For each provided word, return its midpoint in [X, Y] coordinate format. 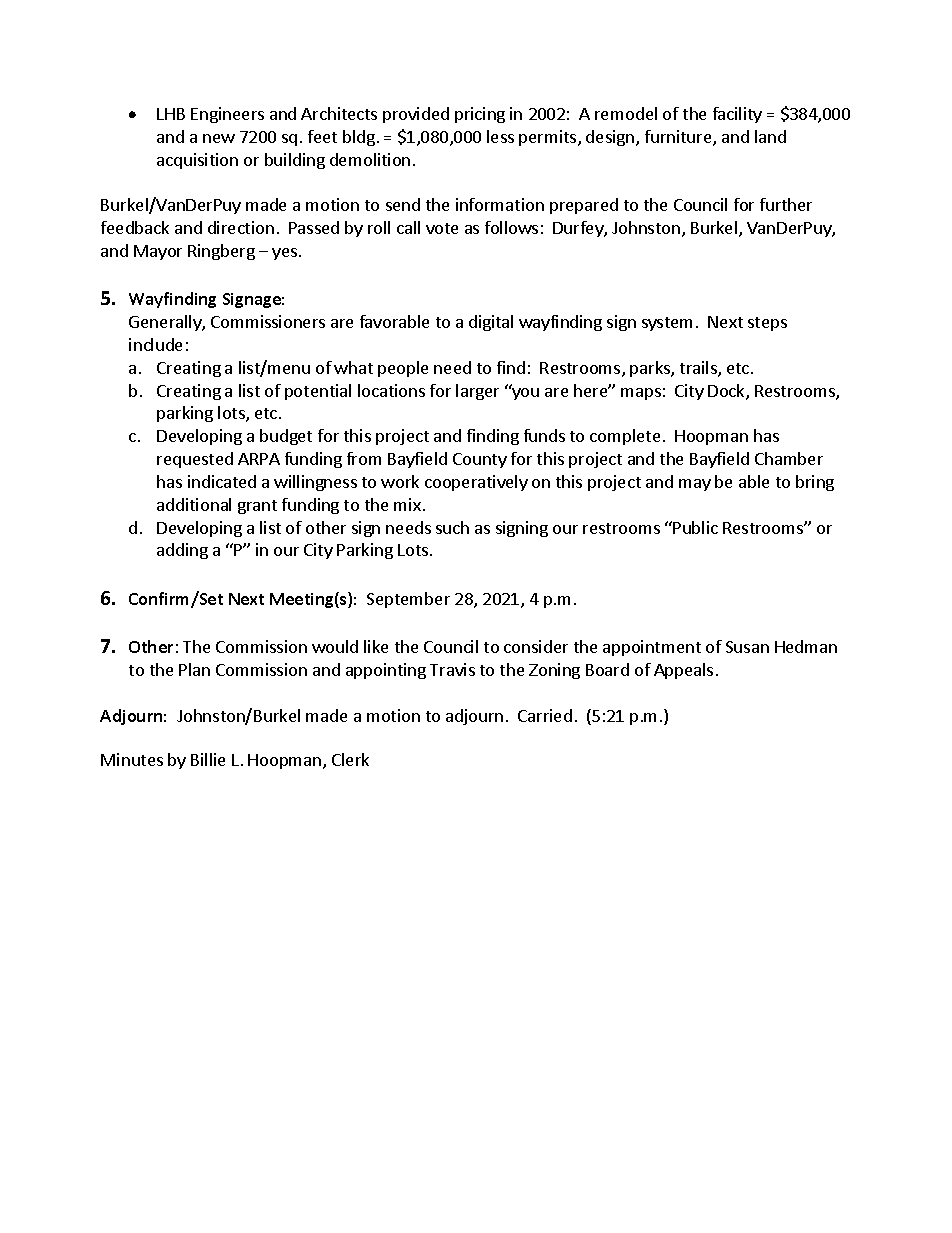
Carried [545, 715]
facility [737, 115]
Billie [208, 759]
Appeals [683, 671]
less [500, 136]
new [219, 138]
